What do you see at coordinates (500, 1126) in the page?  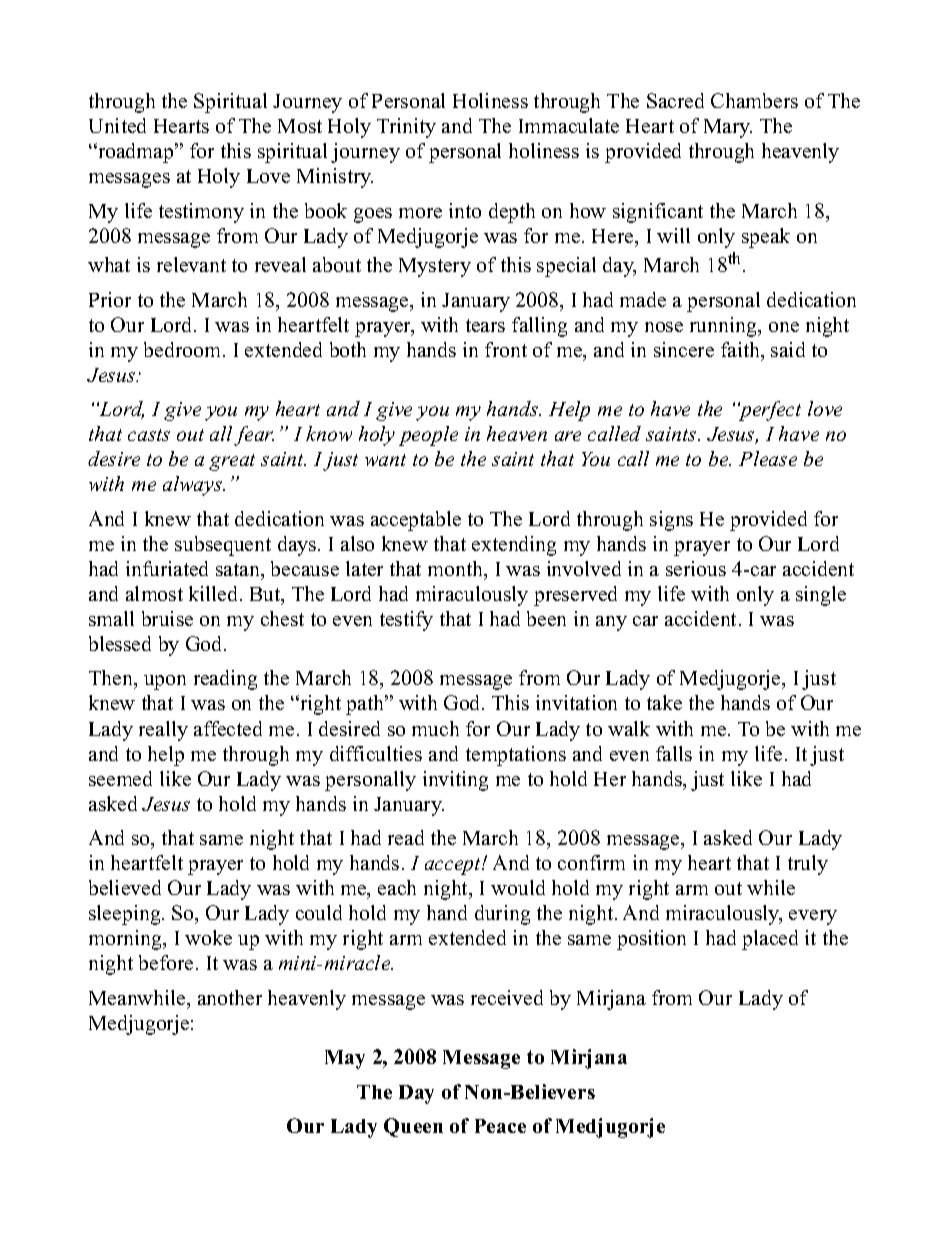 I see `Peace` at bounding box center [500, 1126].
